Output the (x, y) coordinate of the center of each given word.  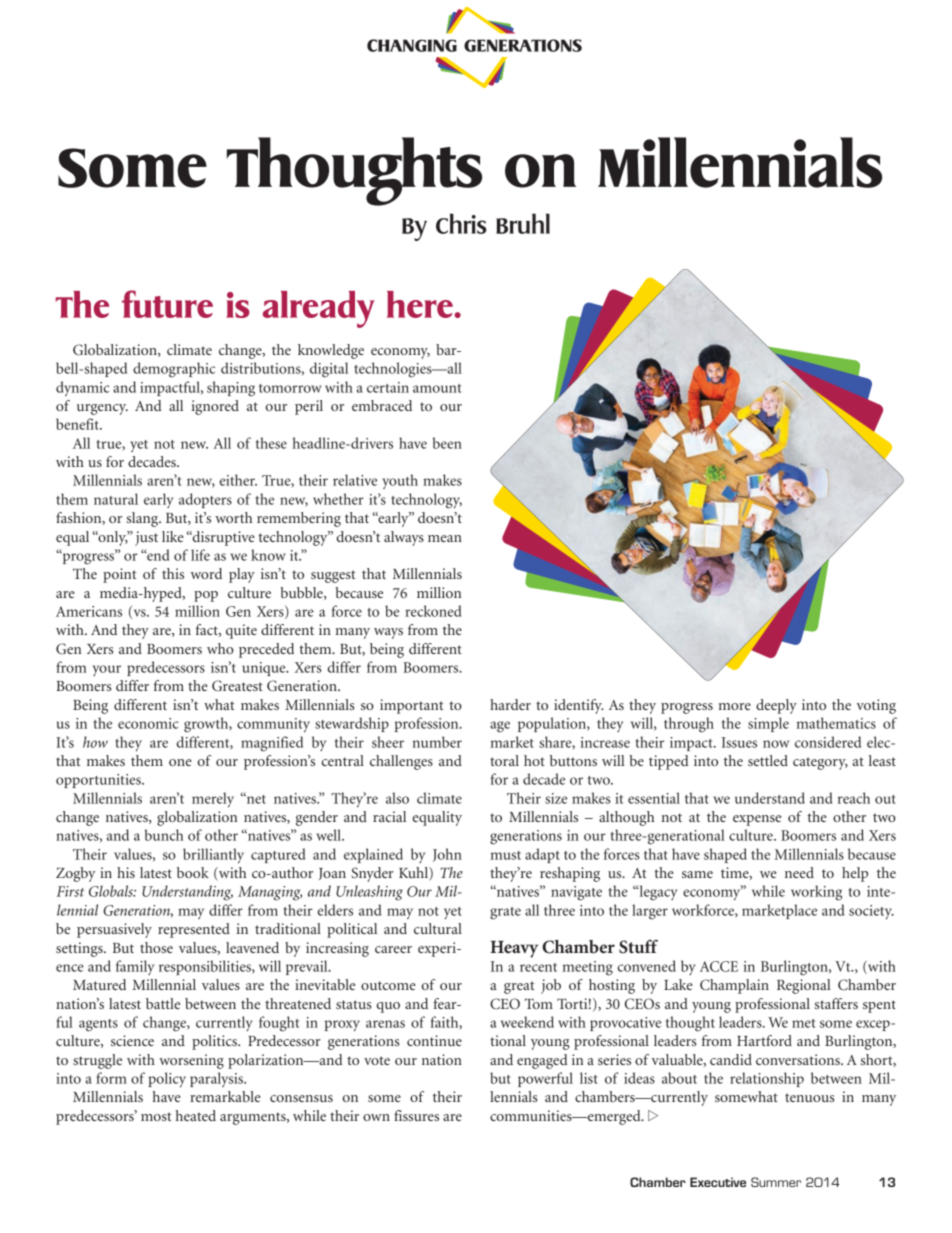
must (505, 855)
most (156, 1116)
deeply (776, 706)
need (799, 872)
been (447, 443)
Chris (461, 223)
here (421, 304)
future (167, 304)
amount (437, 388)
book (193, 872)
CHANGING (412, 45)
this (173, 573)
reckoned (433, 611)
